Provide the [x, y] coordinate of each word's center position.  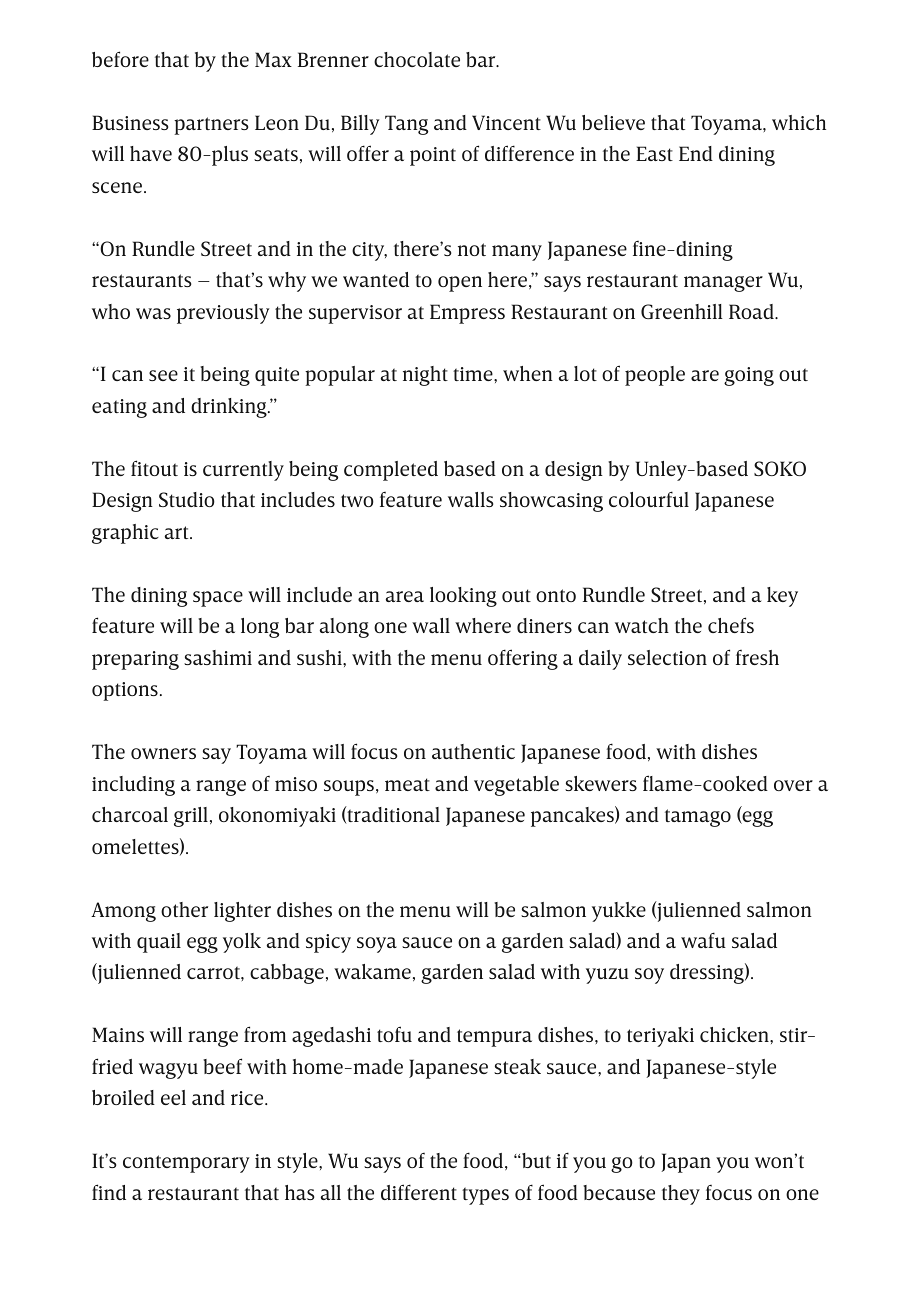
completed [391, 471]
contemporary [186, 1164]
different [419, 1192]
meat [407, 784]
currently [243, 471]
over [793, 785]
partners [211, 126]
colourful [649, 499]
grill [191, 817]
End [696, 153]
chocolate [417, 59]
